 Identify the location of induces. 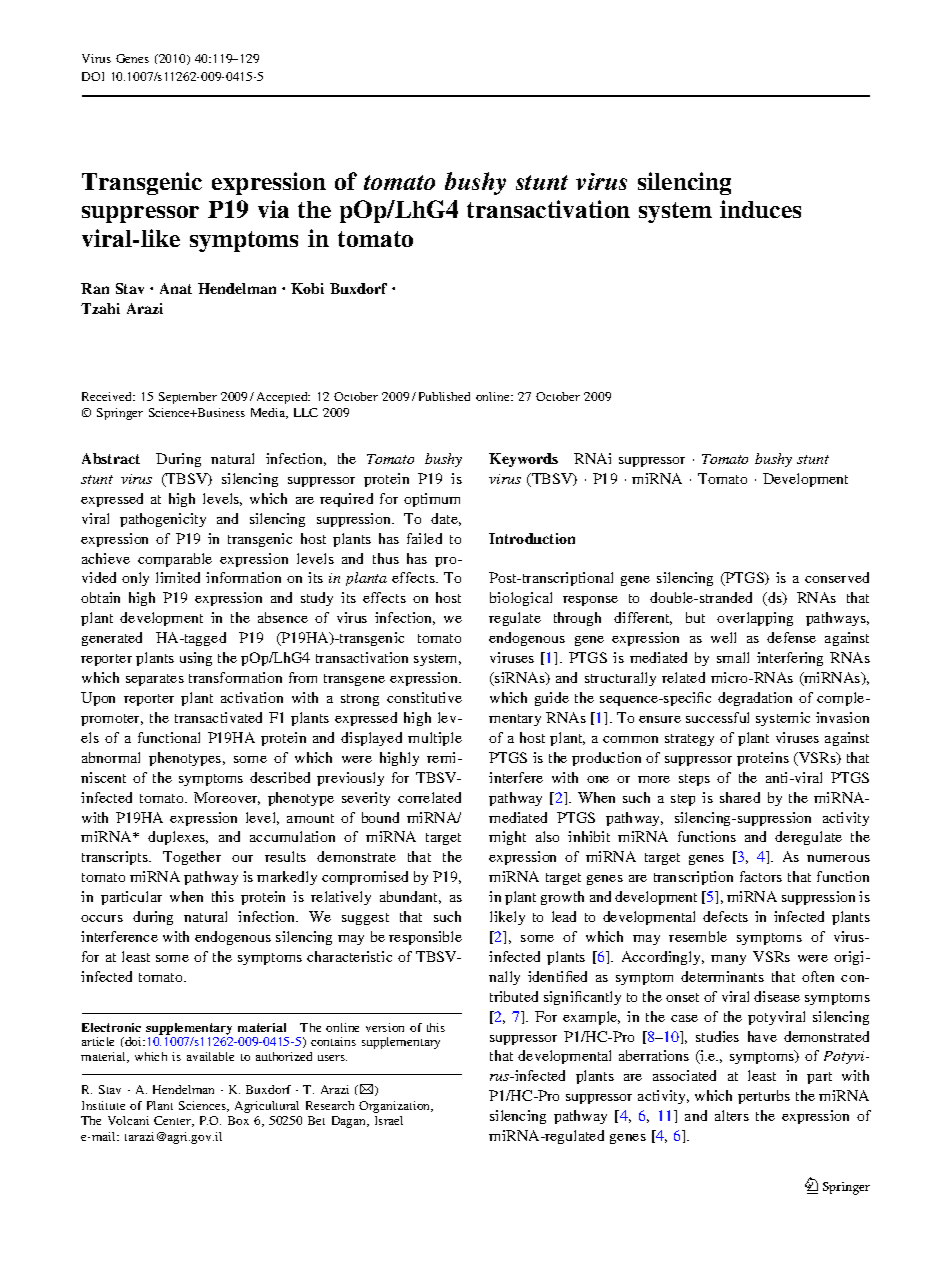
(760, 209).
